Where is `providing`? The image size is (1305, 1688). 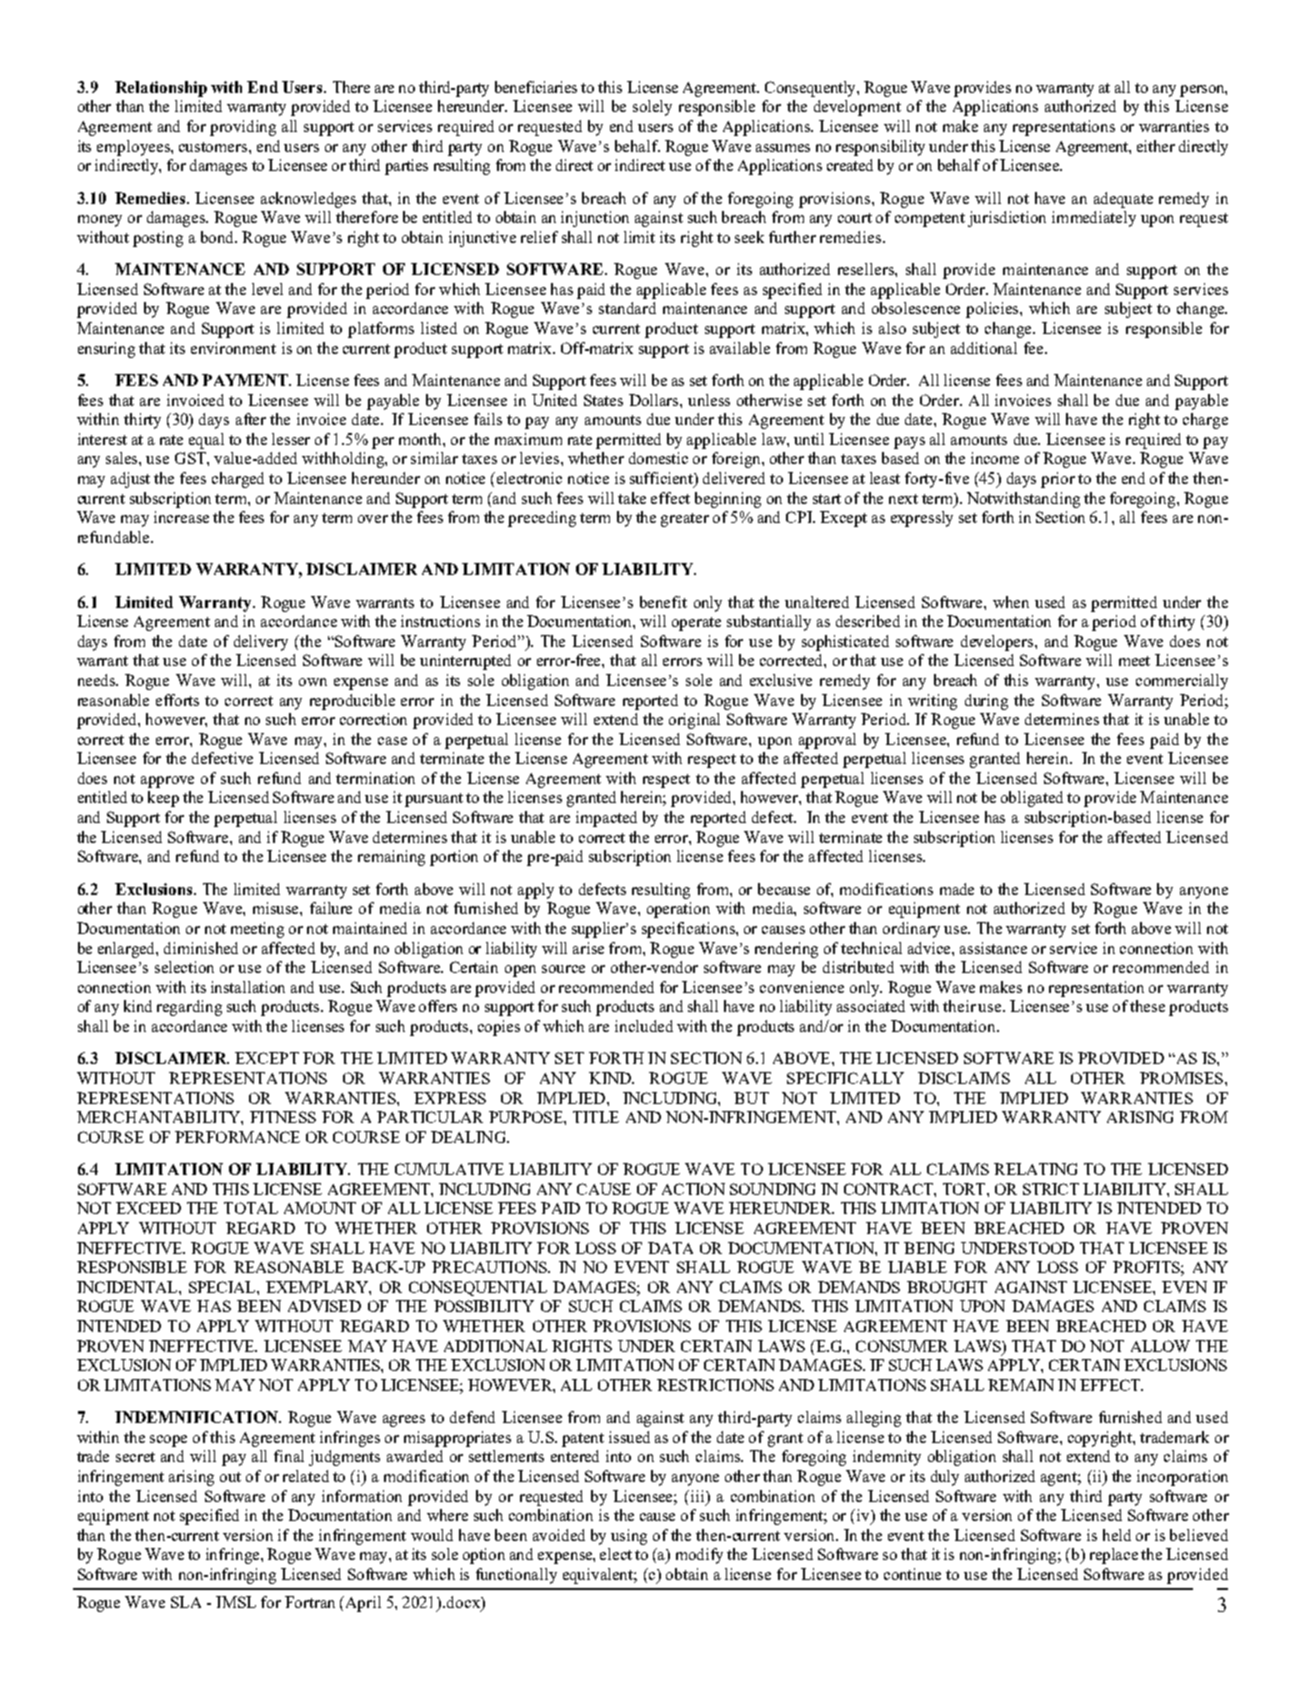 providing is located at coordinates (243, 128).
